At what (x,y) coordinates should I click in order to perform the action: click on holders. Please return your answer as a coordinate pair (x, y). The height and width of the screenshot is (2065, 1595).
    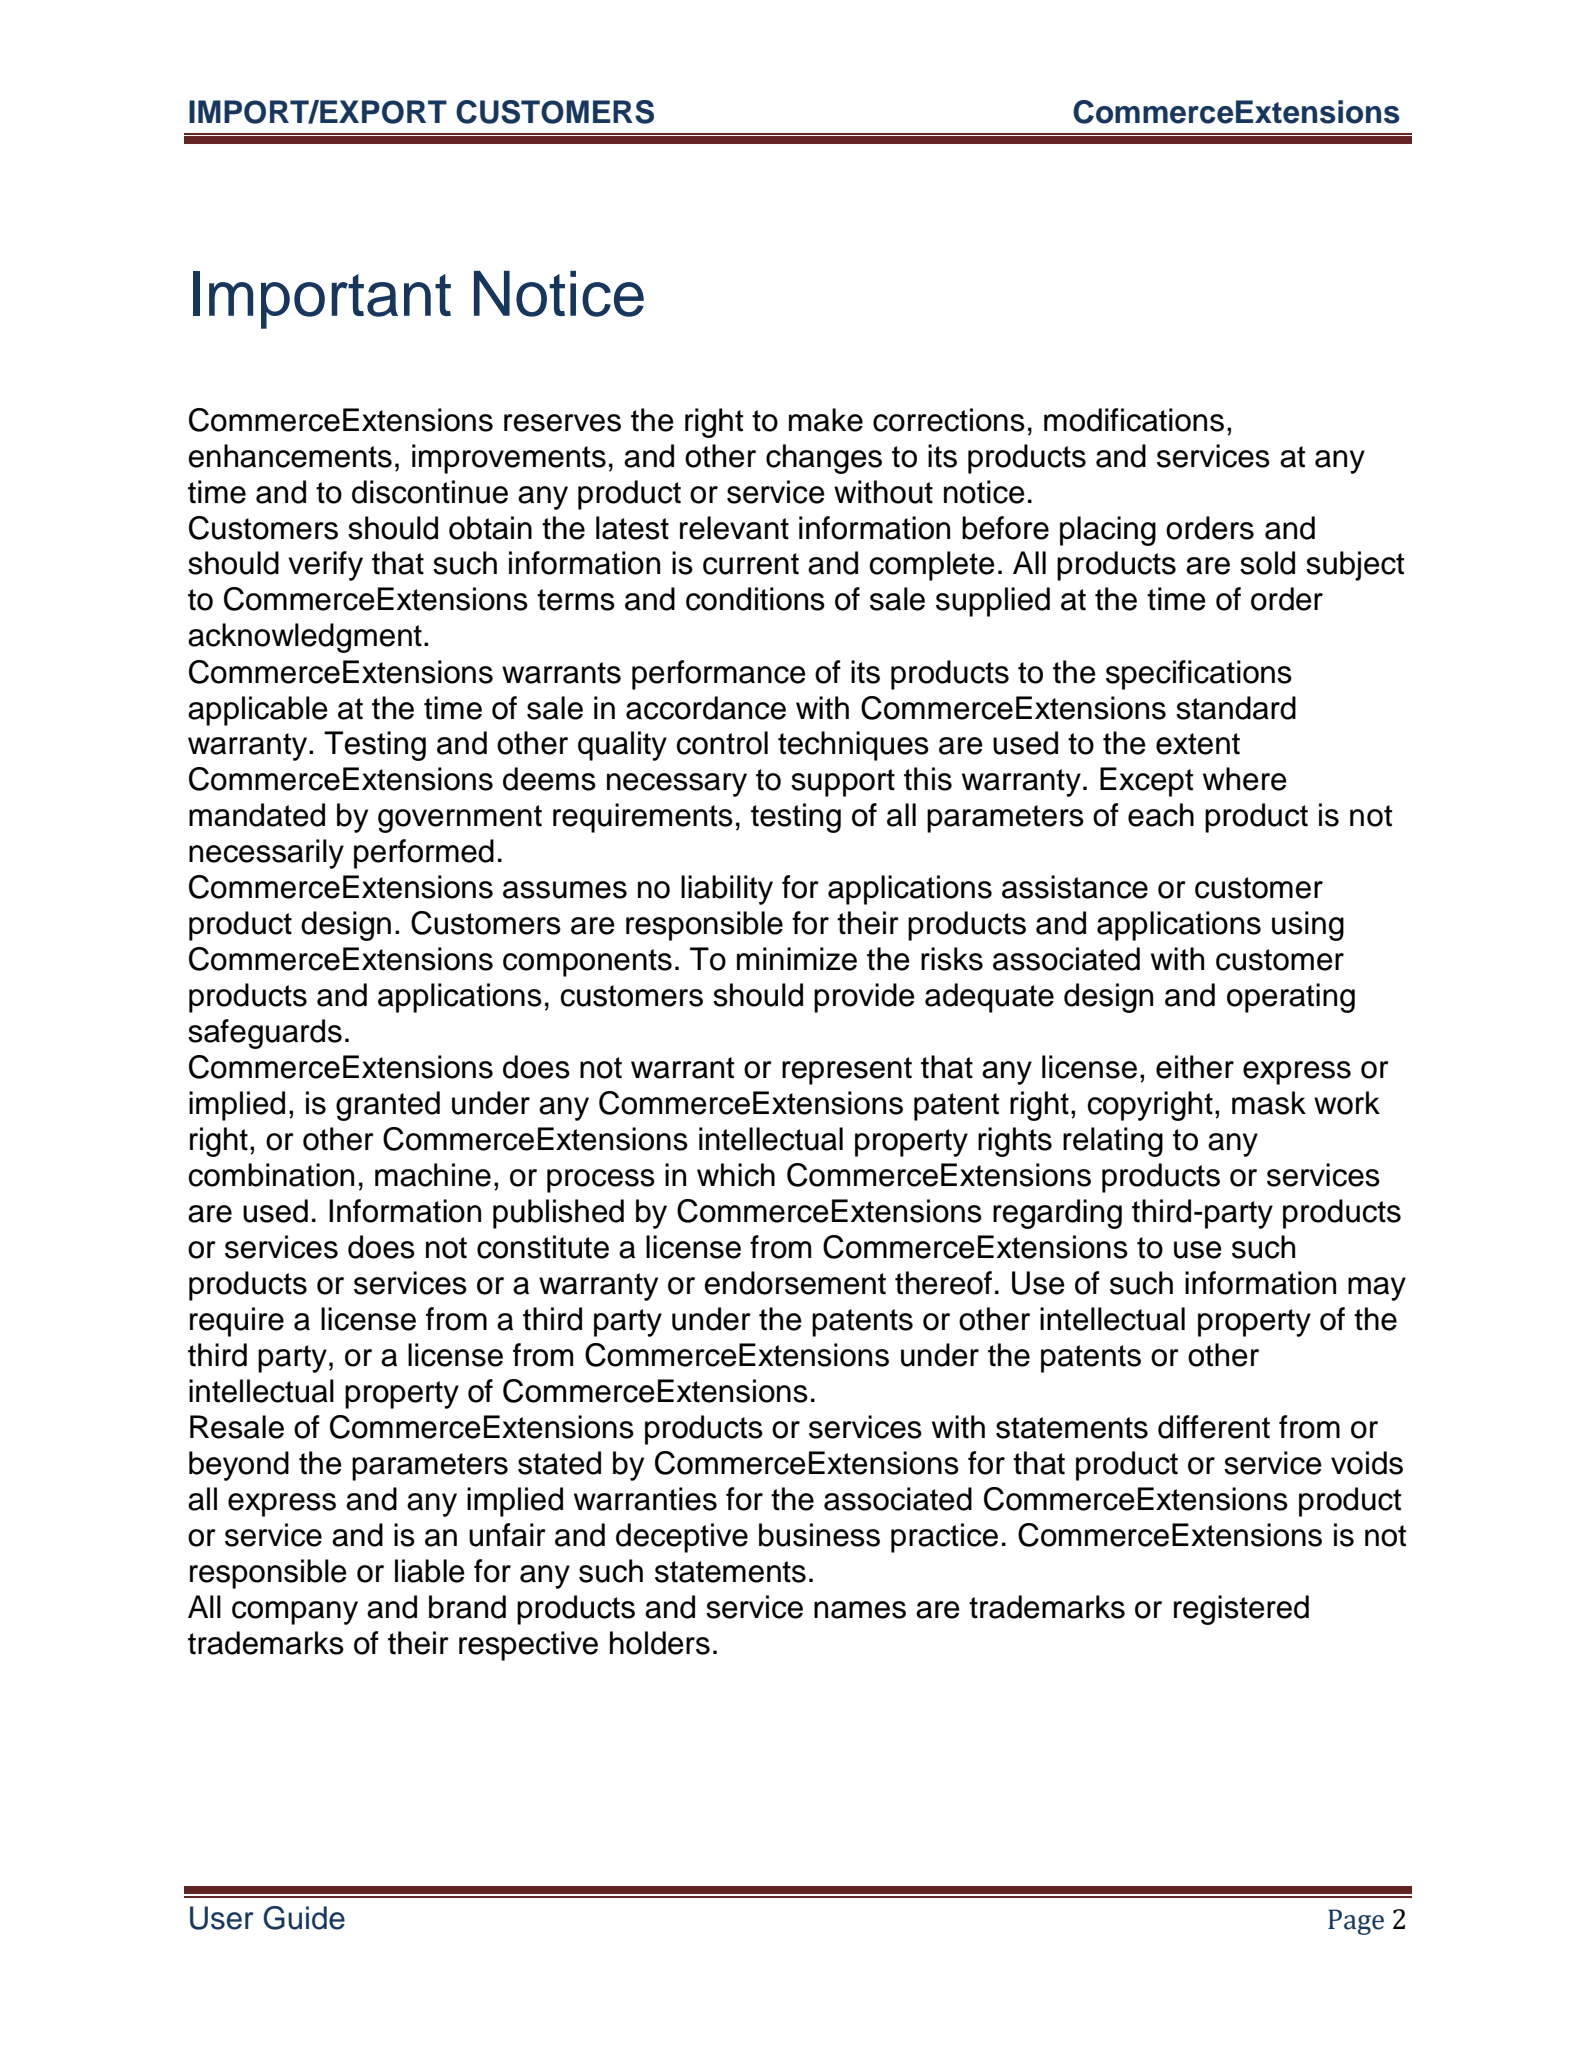
    Looking at the image, I should click on (660, 1643).
